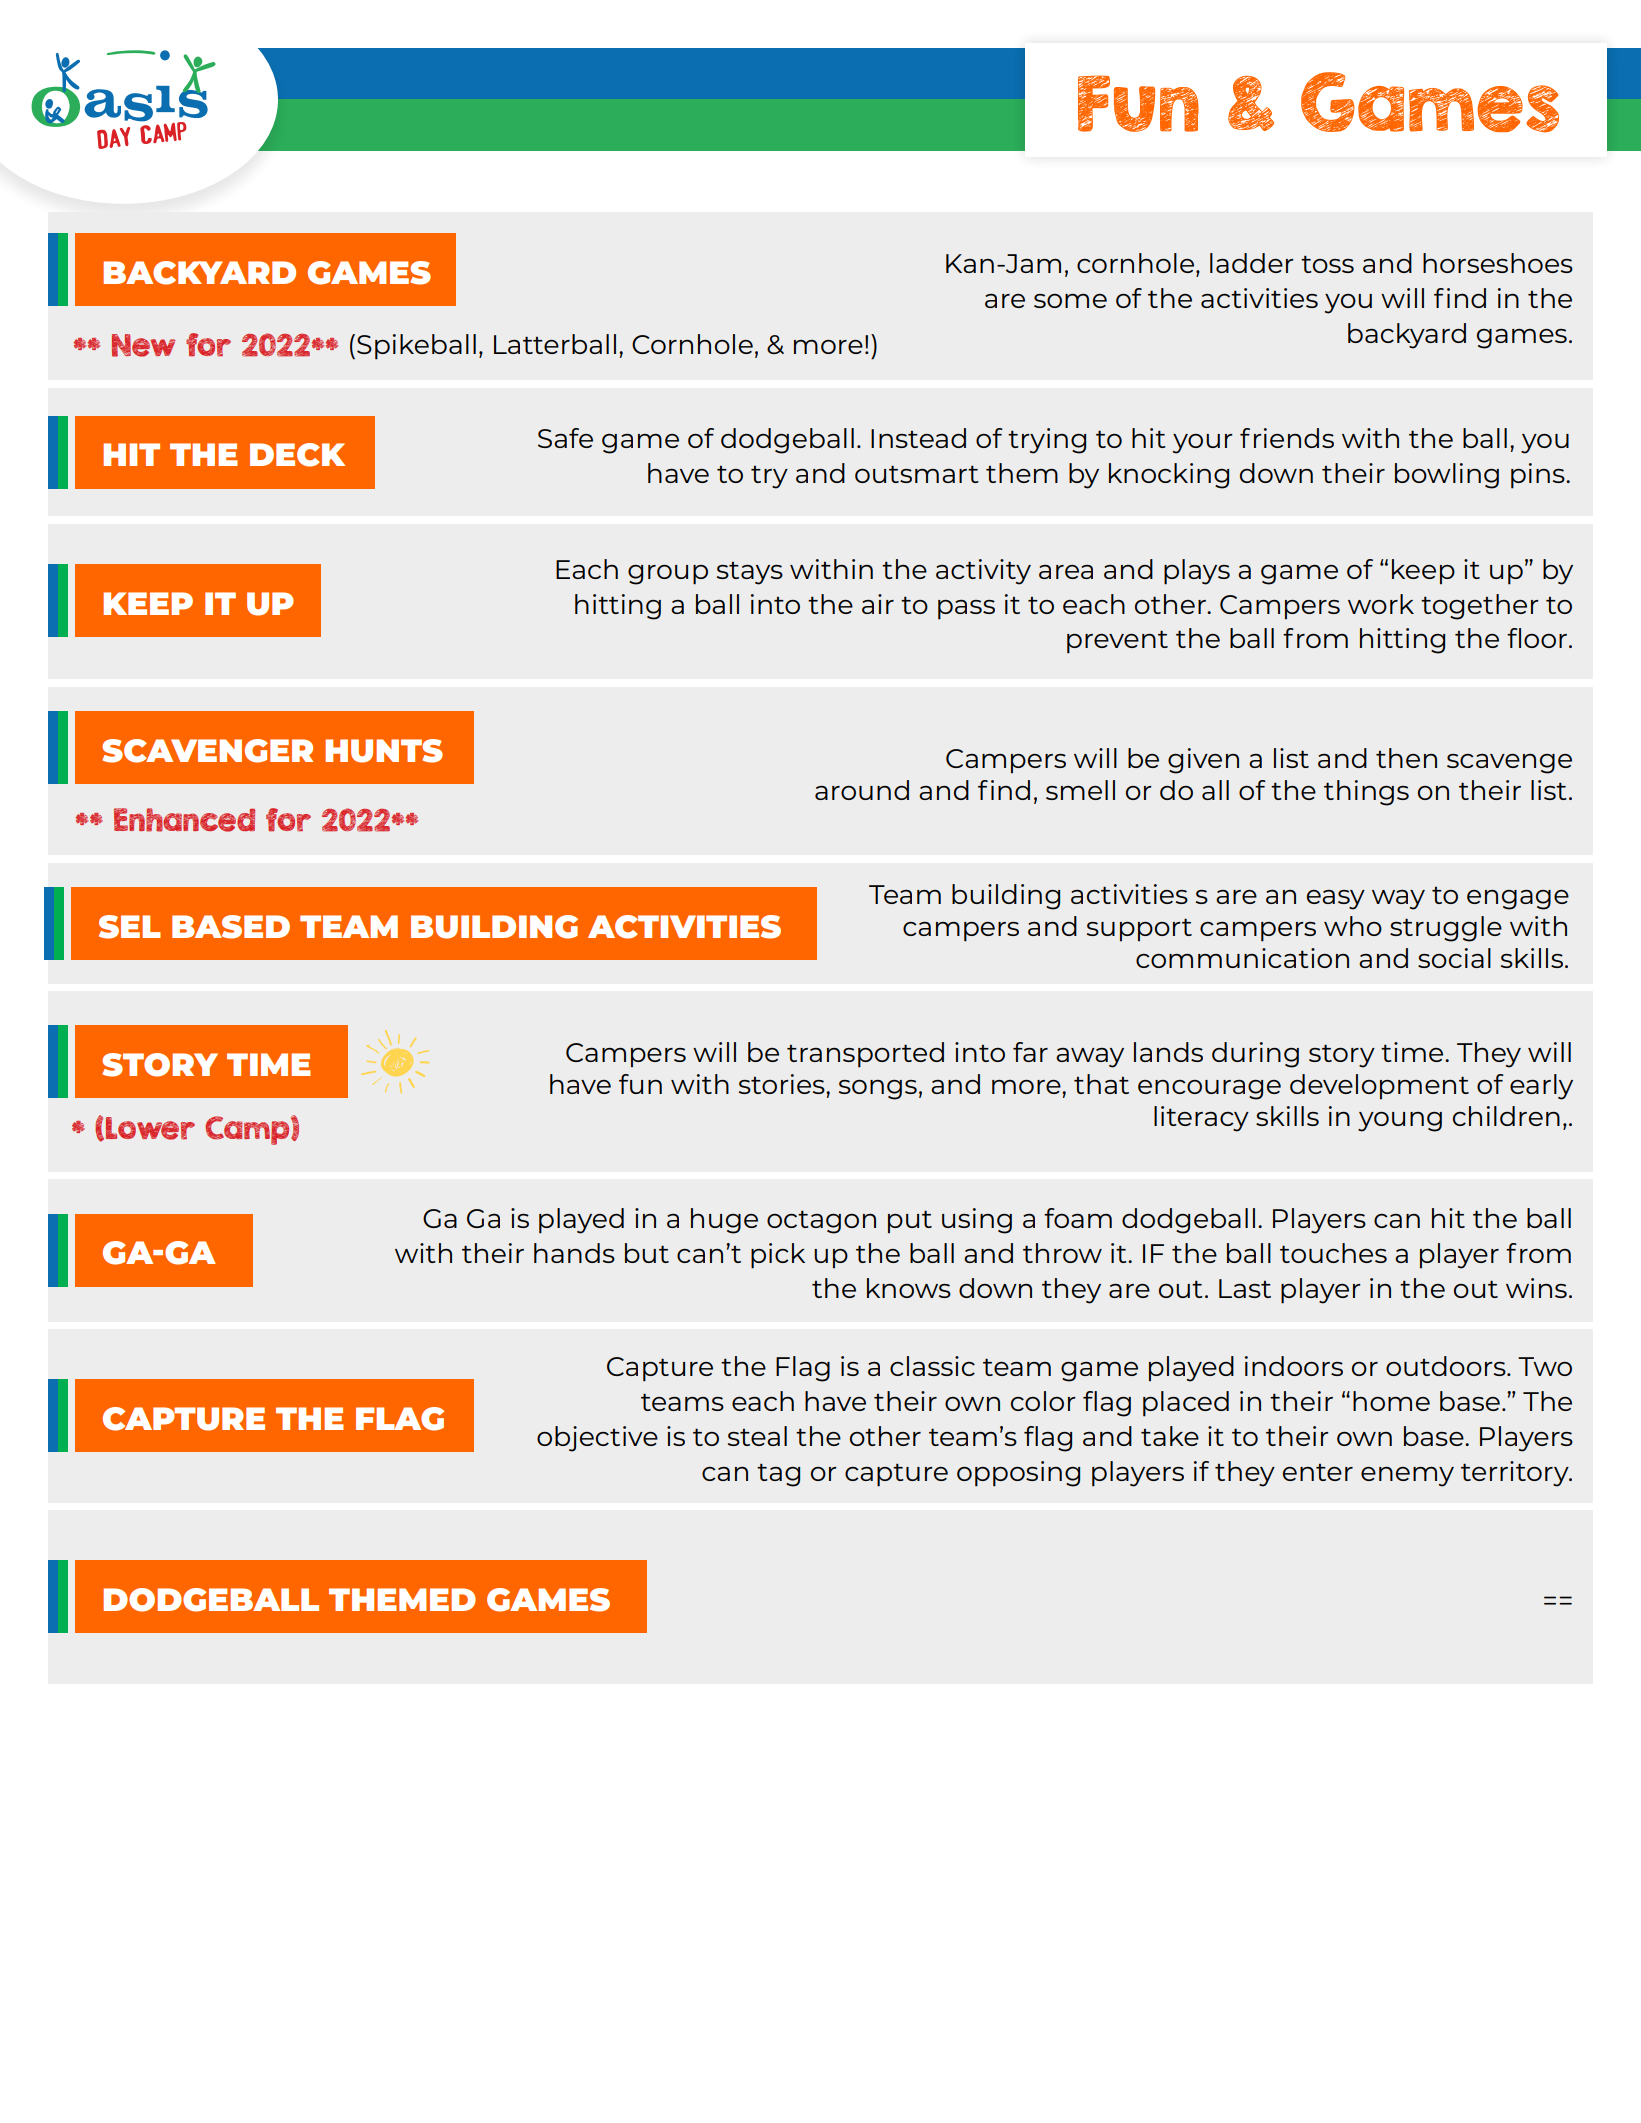 Image resolution: width=1641 pixels, height=2123 pixels. Describe the element at coordinates (1070, 301) in the image. I see `some` at that location.
